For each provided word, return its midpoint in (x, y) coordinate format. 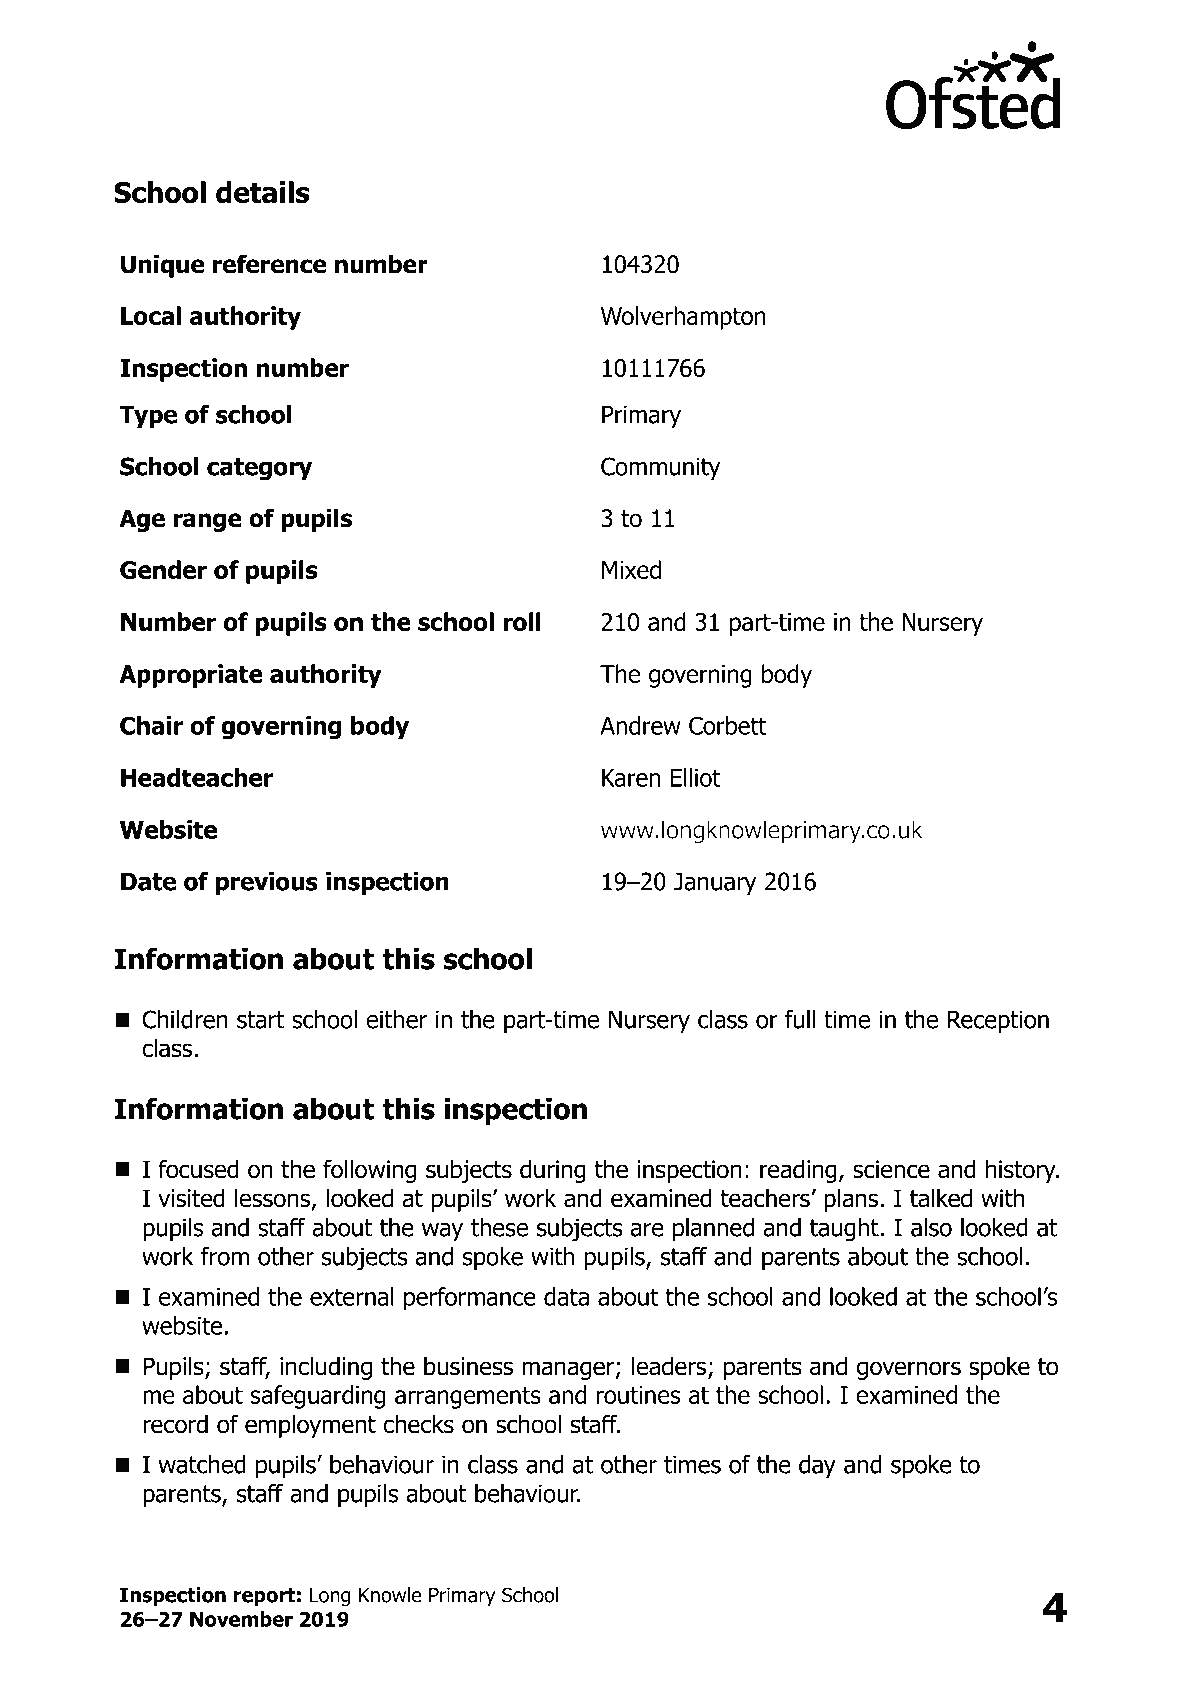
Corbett (727, 725)
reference (270, 264)
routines (638, 1395)
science (891, 1169)
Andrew (640, 725)
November (241, 1619)
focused (198, 1169)
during (553, 1171)
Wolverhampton (683, 318)
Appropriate (191, 676)
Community (661, 468)
